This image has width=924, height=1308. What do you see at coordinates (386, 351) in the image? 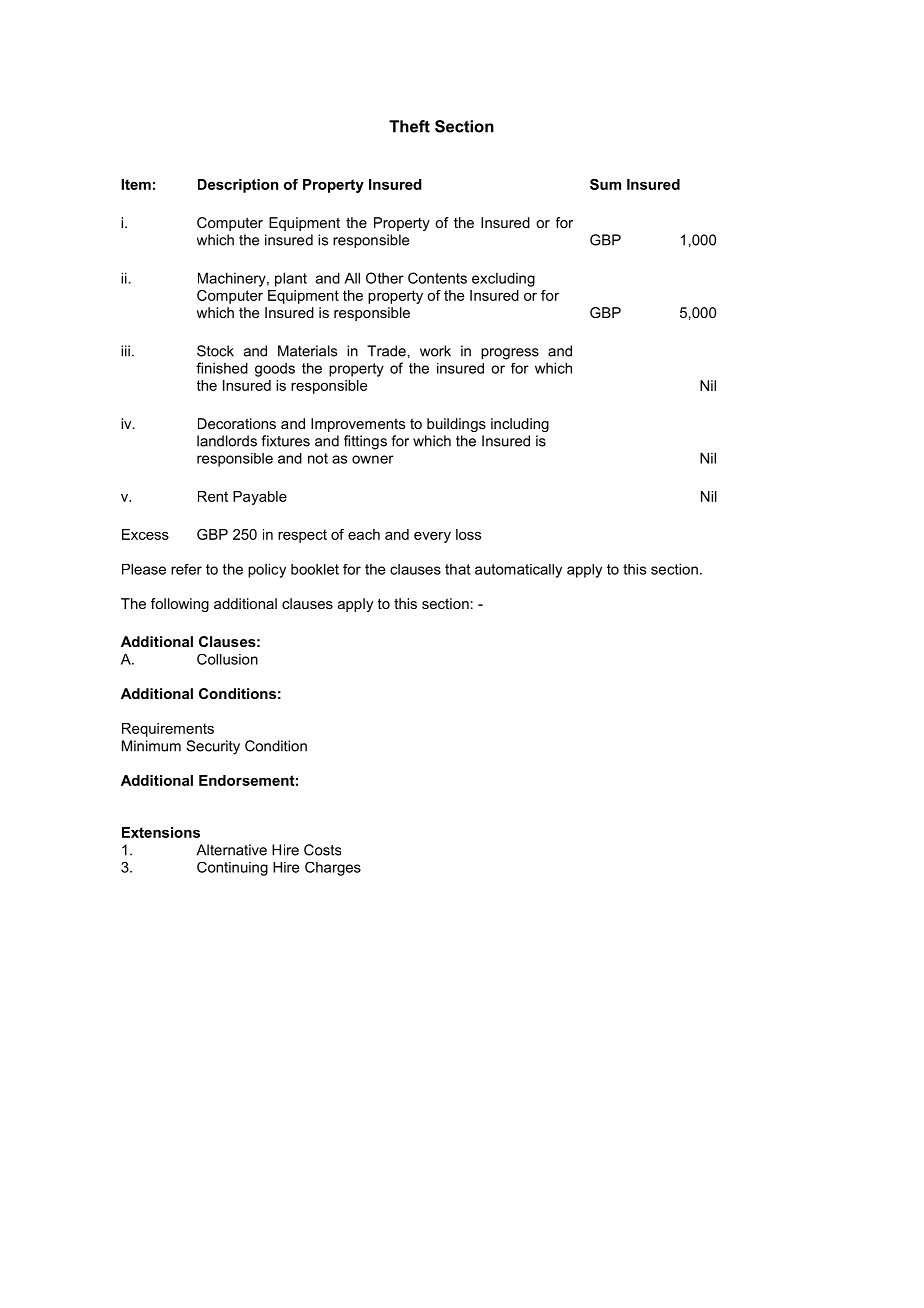
I see `Trade` at bounding box center [386, 351].
